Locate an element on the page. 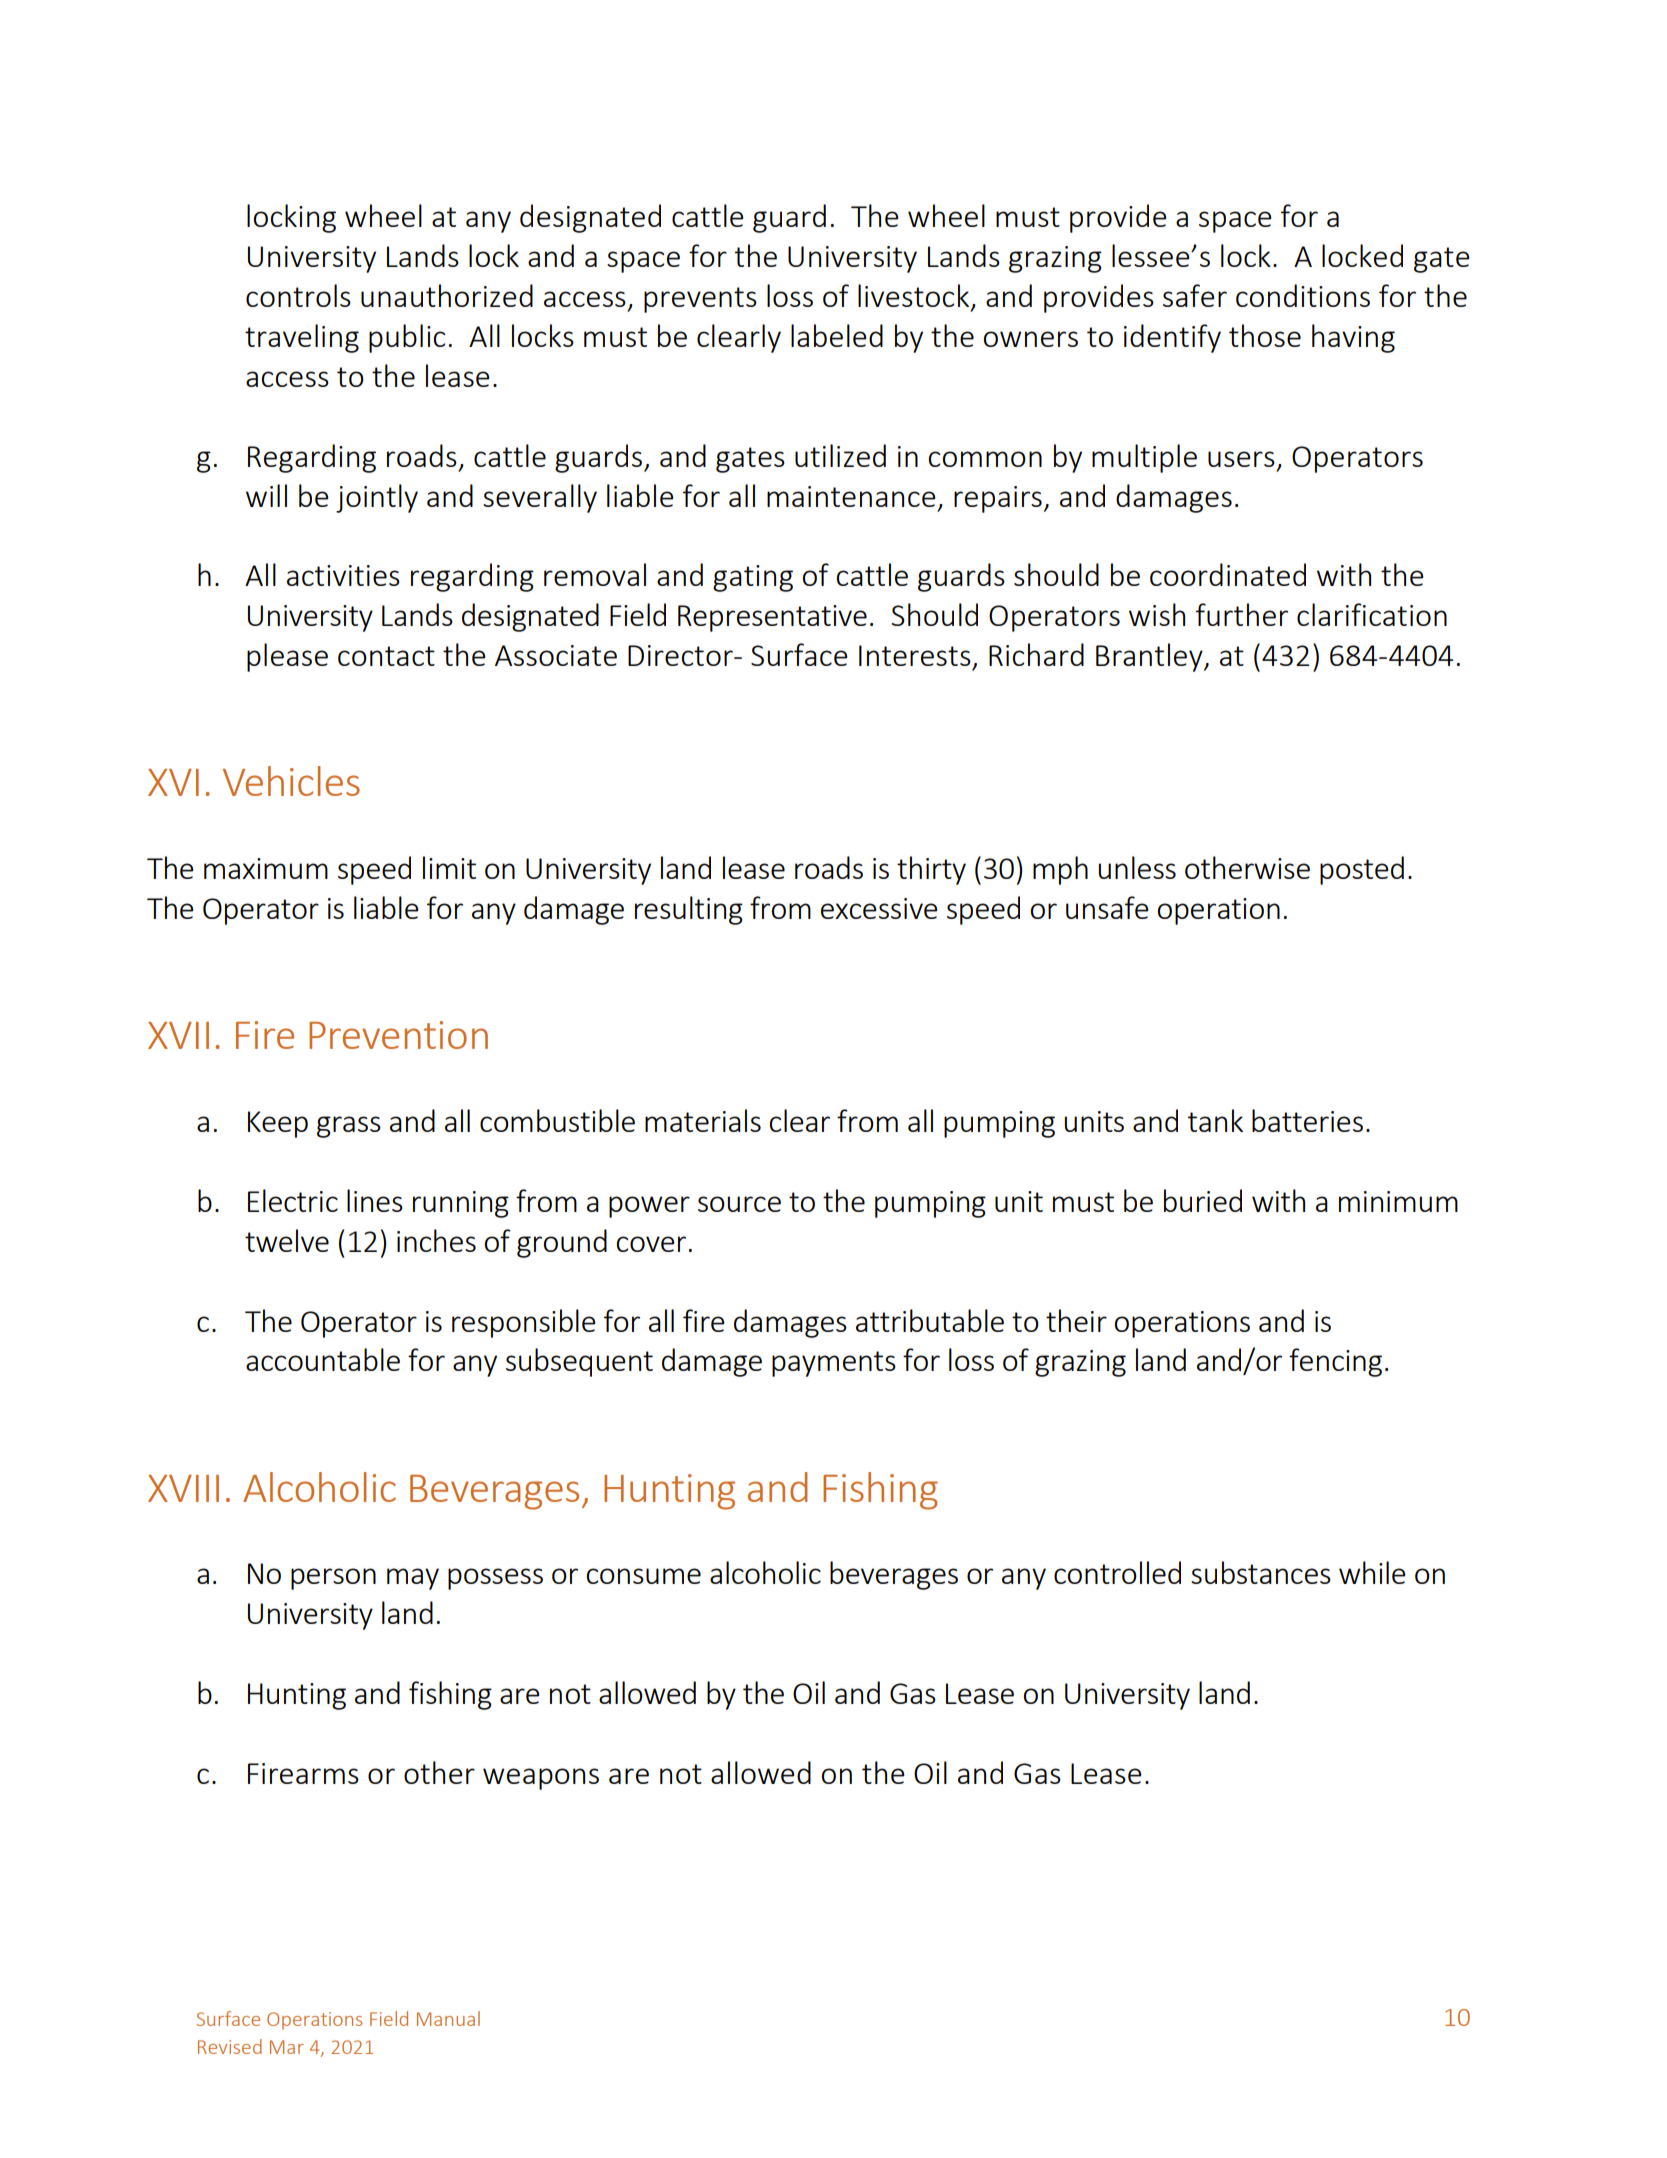 Image resolution: width=1667 pixels, height=2158 pixels. Manual is located at coordinates (448, 2018).
